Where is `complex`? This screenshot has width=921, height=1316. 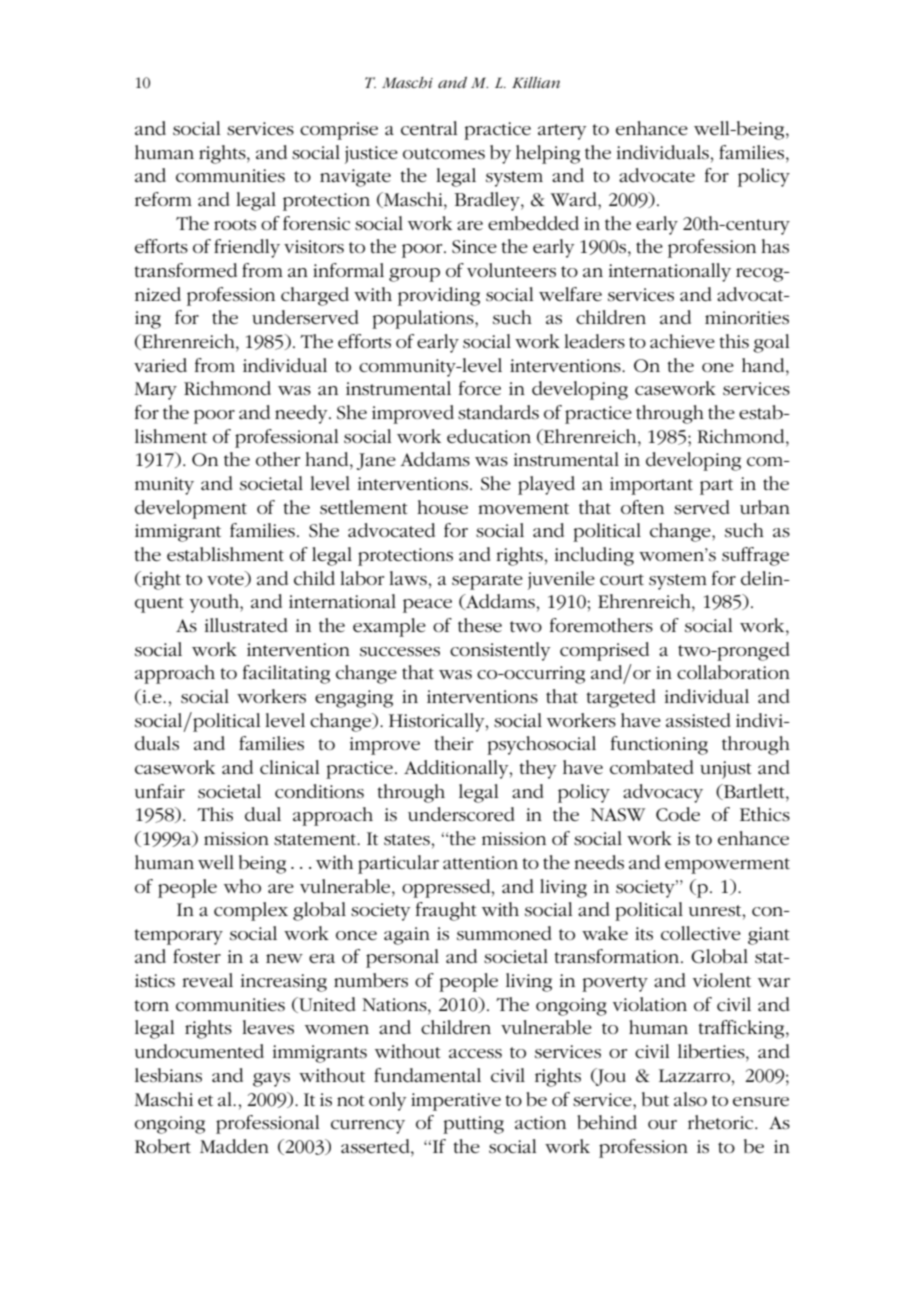 complex is located at coordinates (251, 911).
